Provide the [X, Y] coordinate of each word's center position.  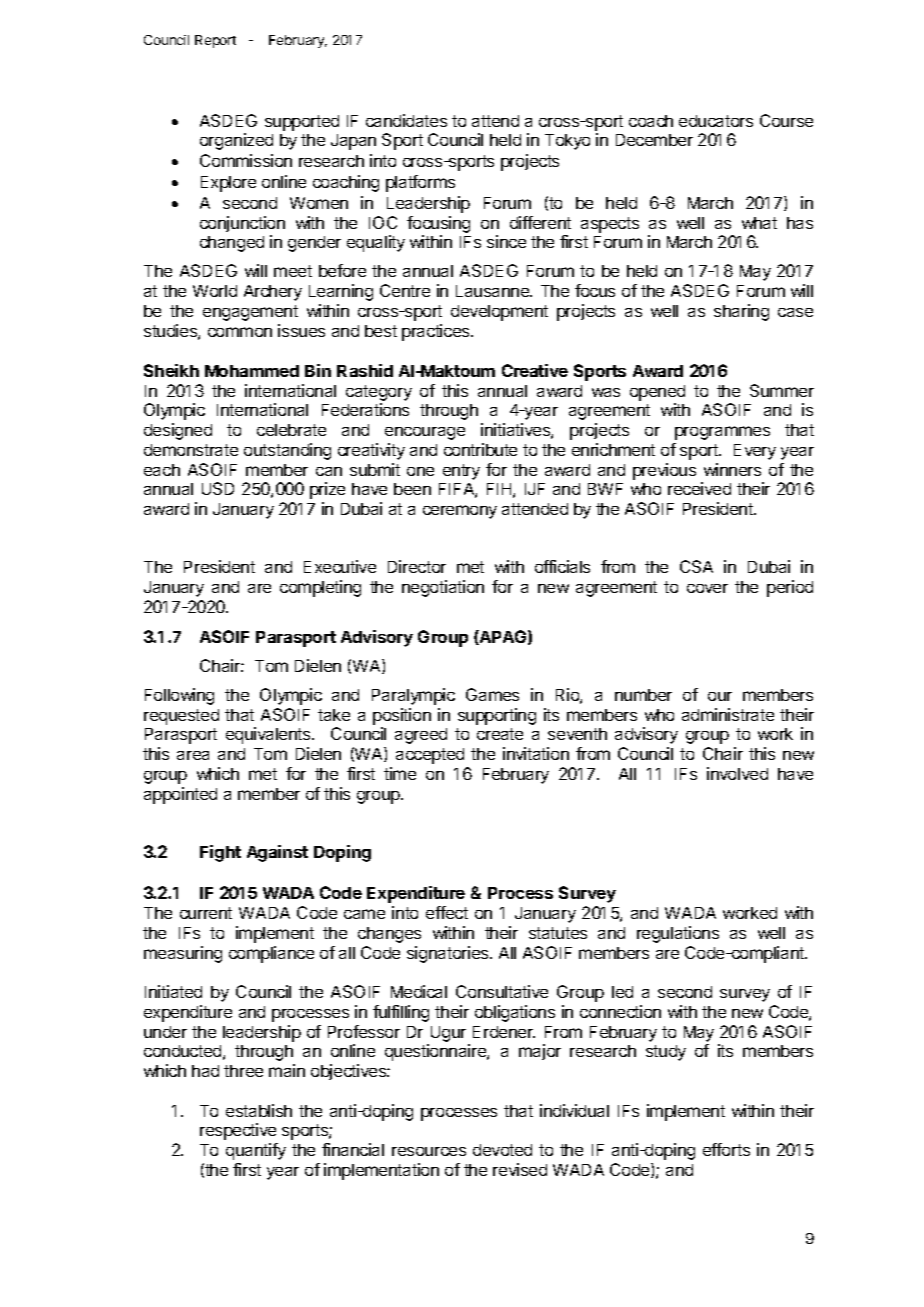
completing [320, 588]
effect [447, 912]
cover [707, 588]
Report [215, 41]
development [499, 313]
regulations [678, 934]
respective [238, 1131]
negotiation [443, 588]
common [240, 332]
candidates [406, 120]
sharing [741, 312]
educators [716, 121]
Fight [220, 853]
